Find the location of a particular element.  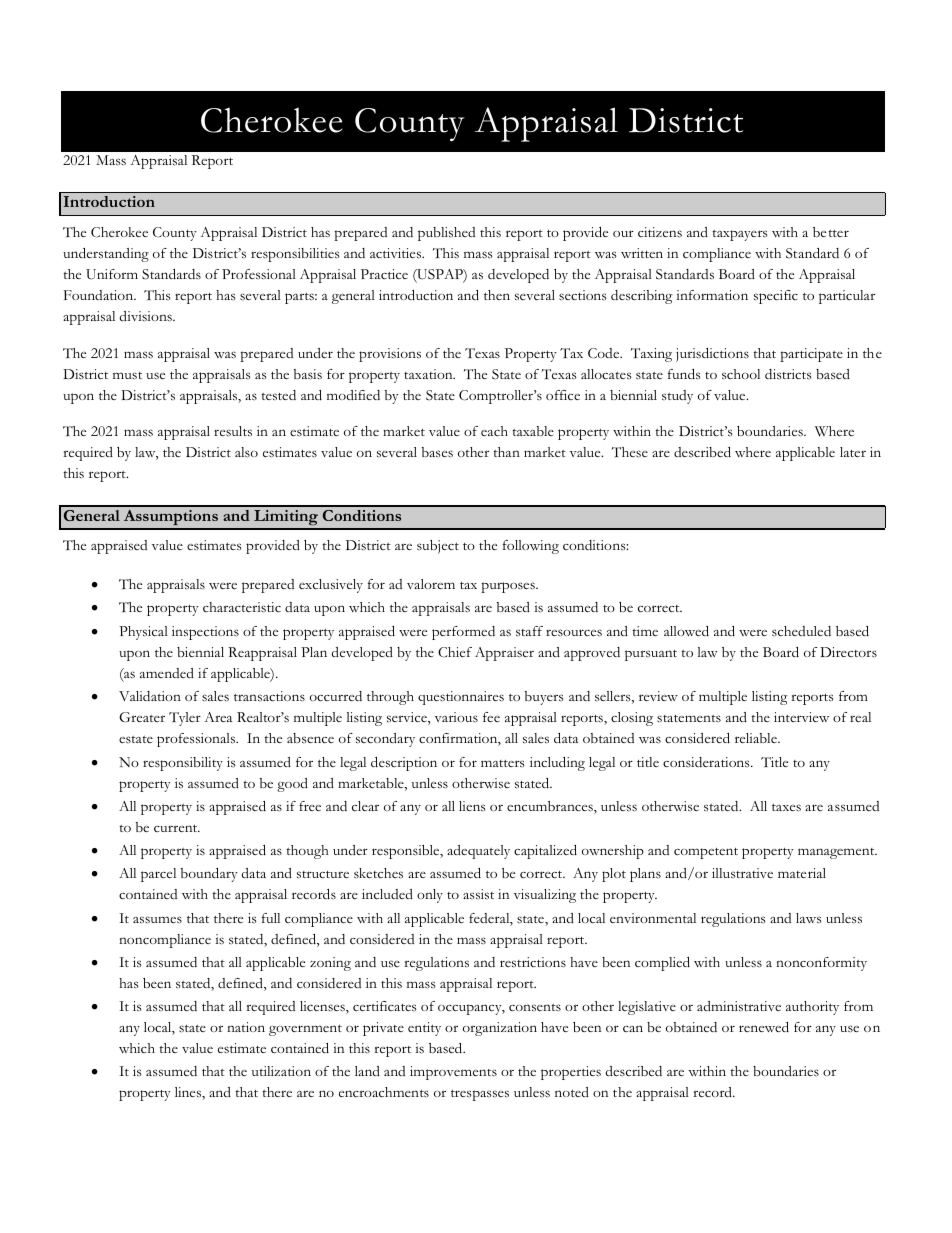

improvements is located at coordinates (453, 1073).
